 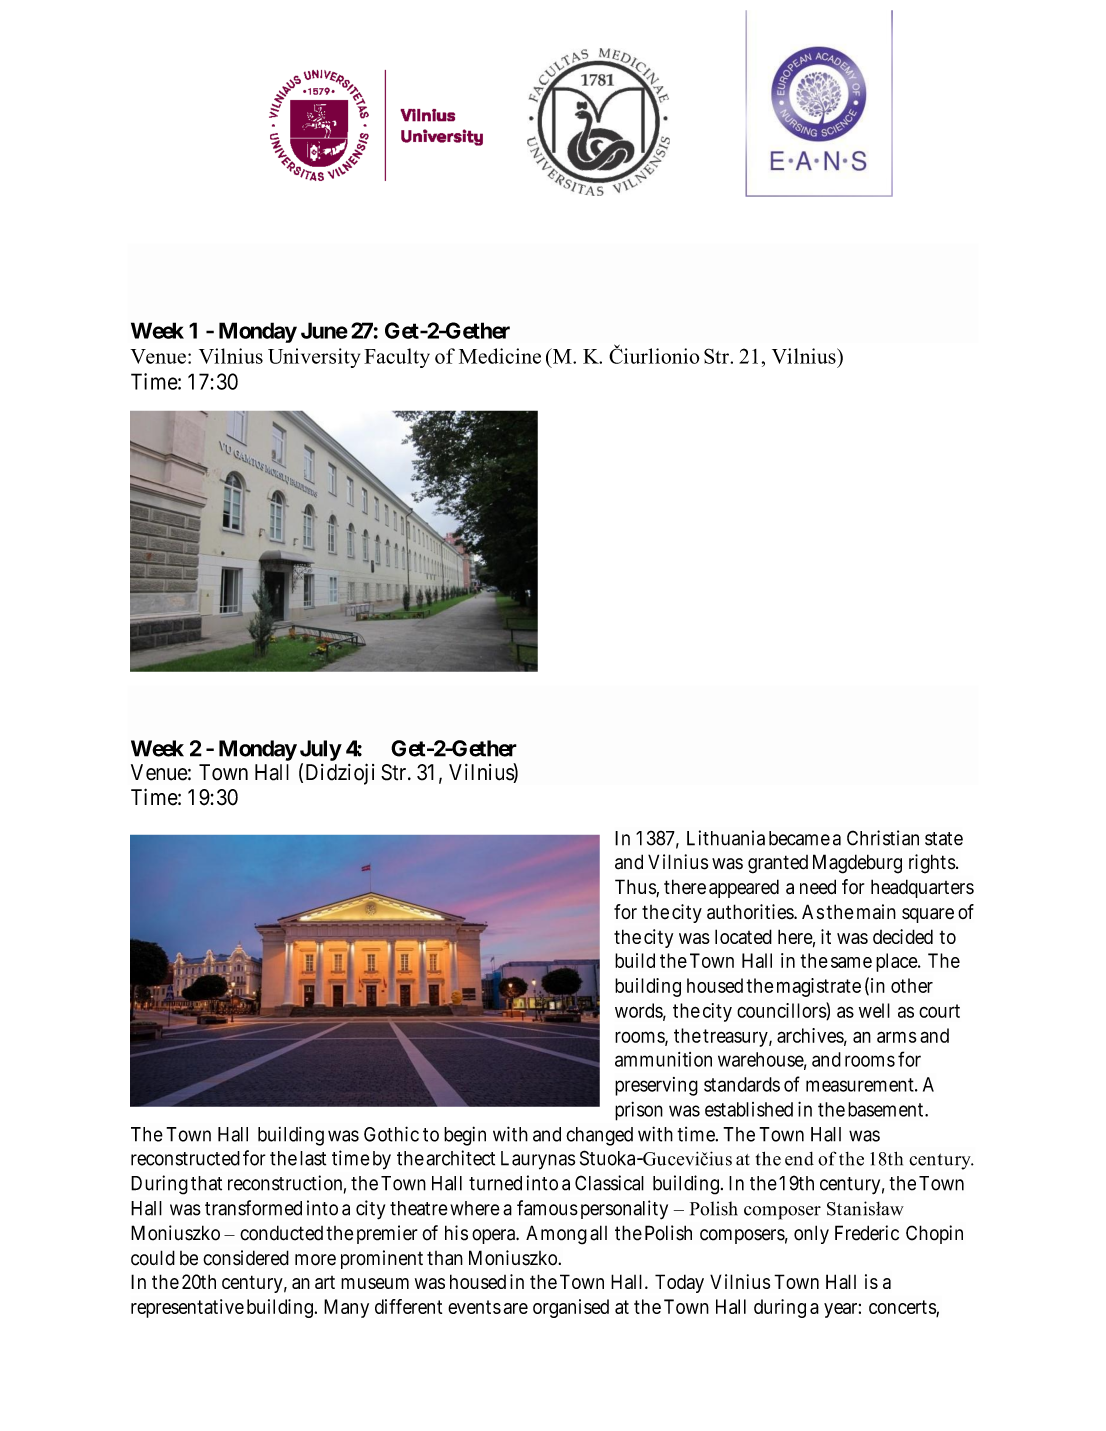 I want to click on Faculty, so click(x=397, y=358).
